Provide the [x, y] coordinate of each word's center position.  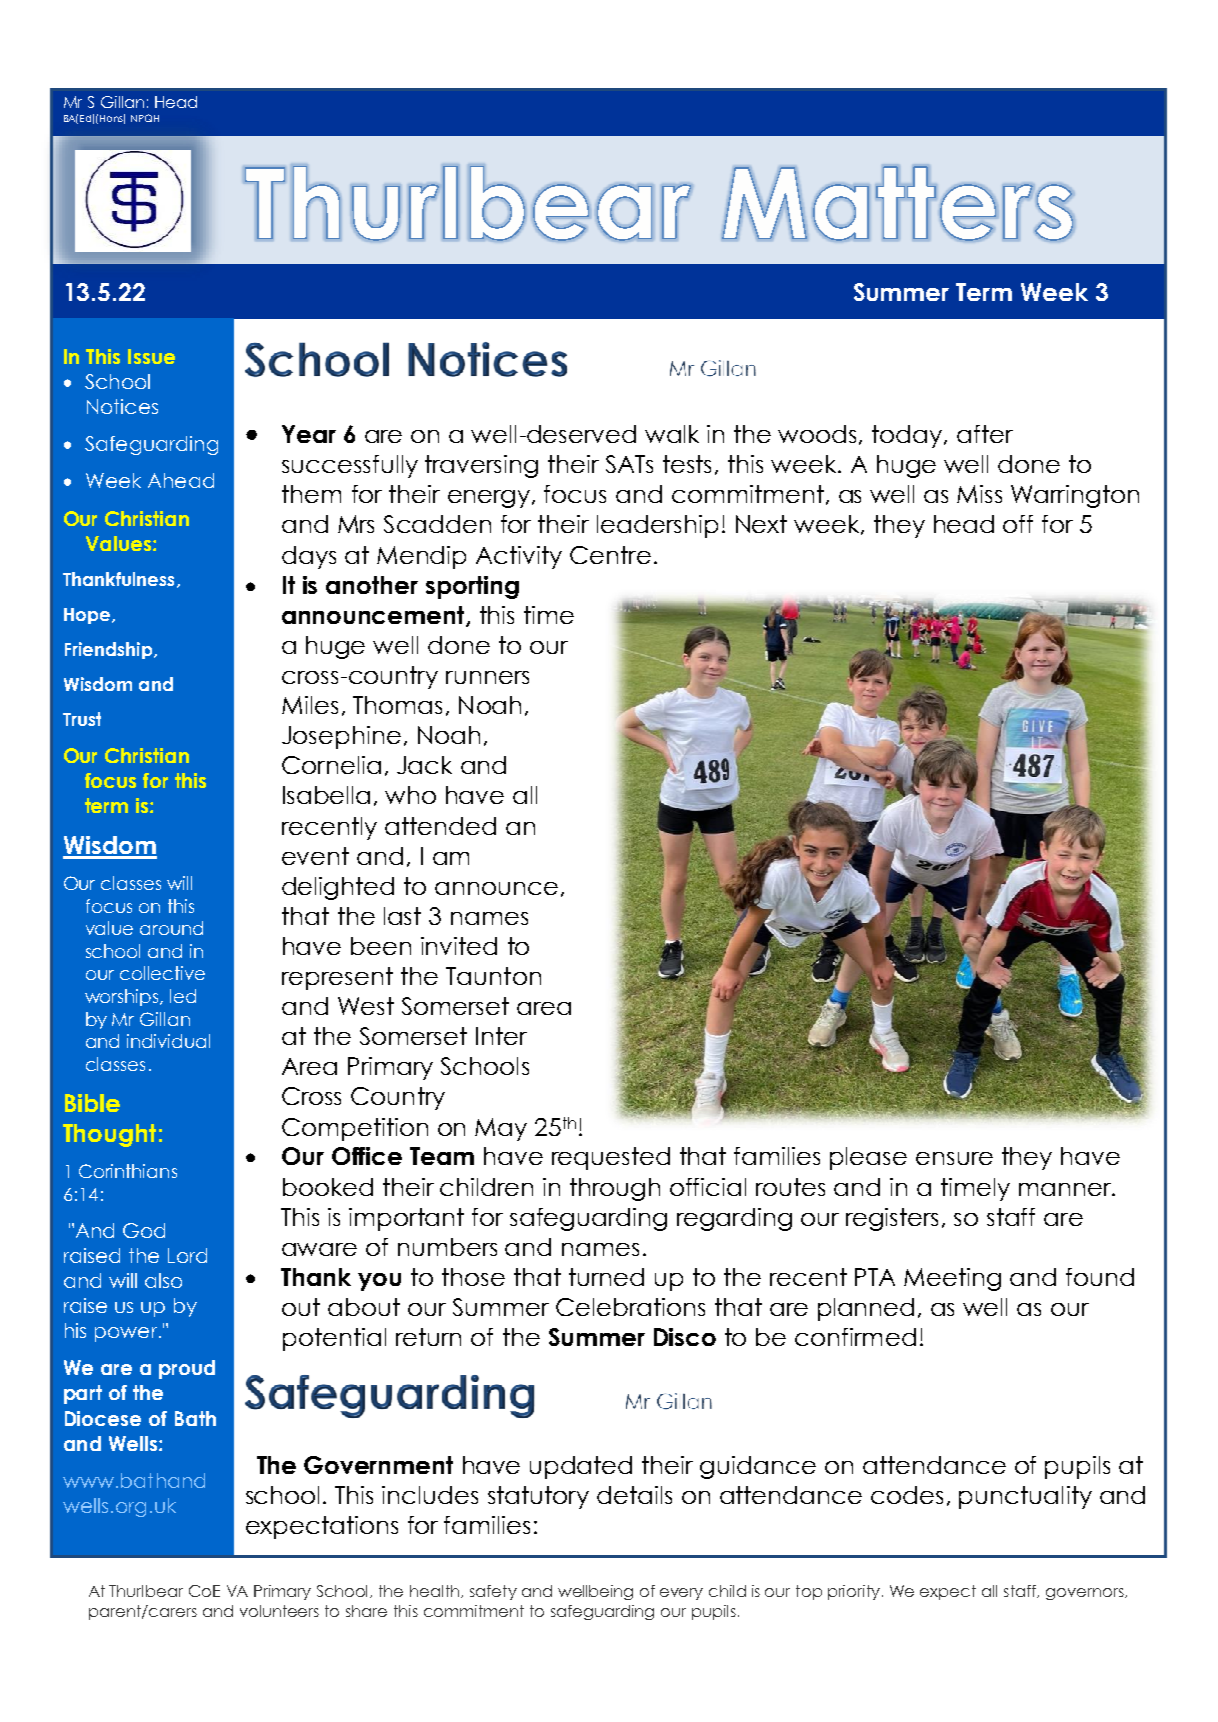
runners [487, 677]
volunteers [279, 1611]
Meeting [952, 1279]
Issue [151, 356]
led [183, 996]
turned [606, 1277]
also [163, 1280]
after [985, 434]
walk [672, 434]
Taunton [493, 976]
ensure [954, 1158]
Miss [979, 494]
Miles [310, 705]
